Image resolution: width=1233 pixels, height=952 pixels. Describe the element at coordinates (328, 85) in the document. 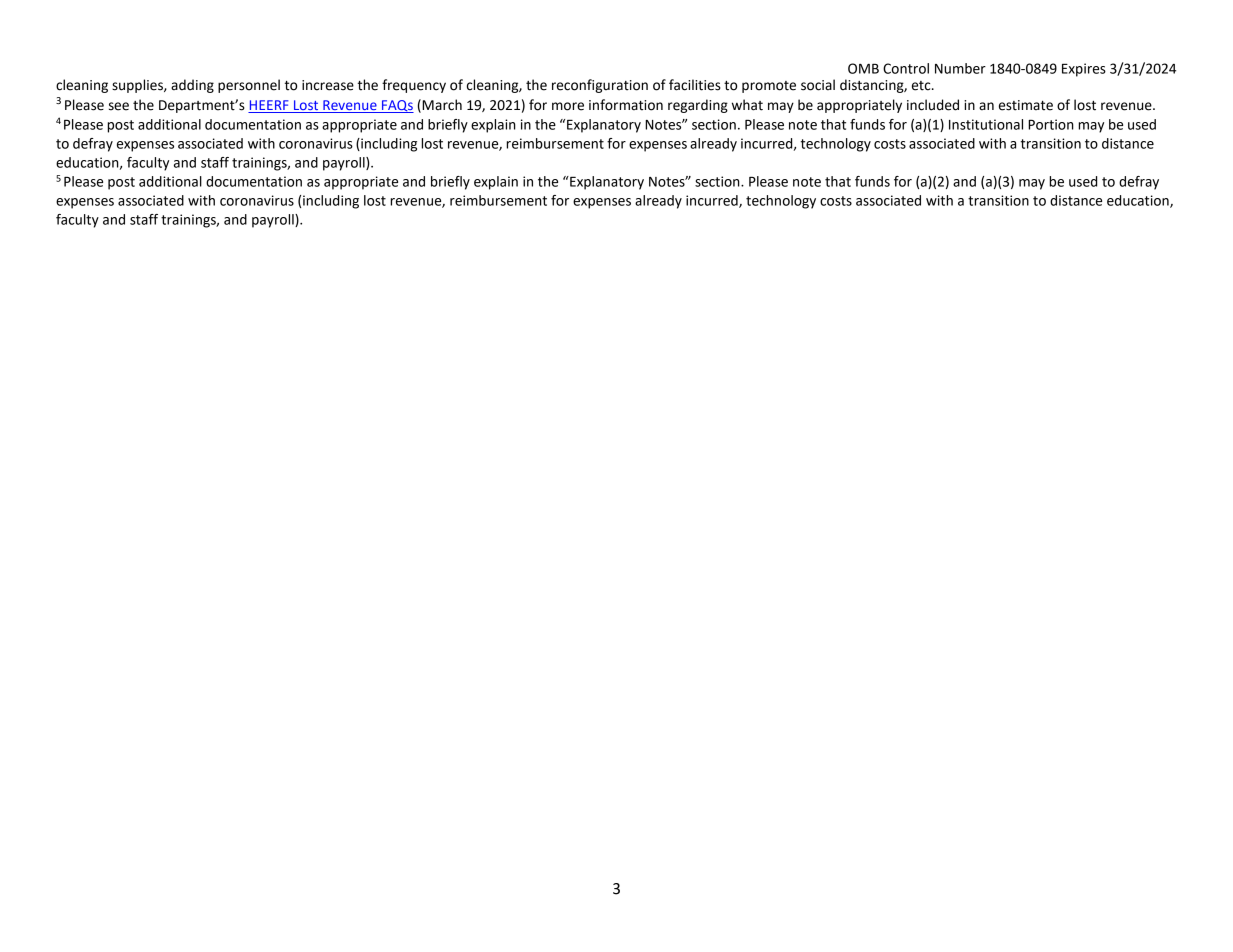

I see `increase` at that location.
